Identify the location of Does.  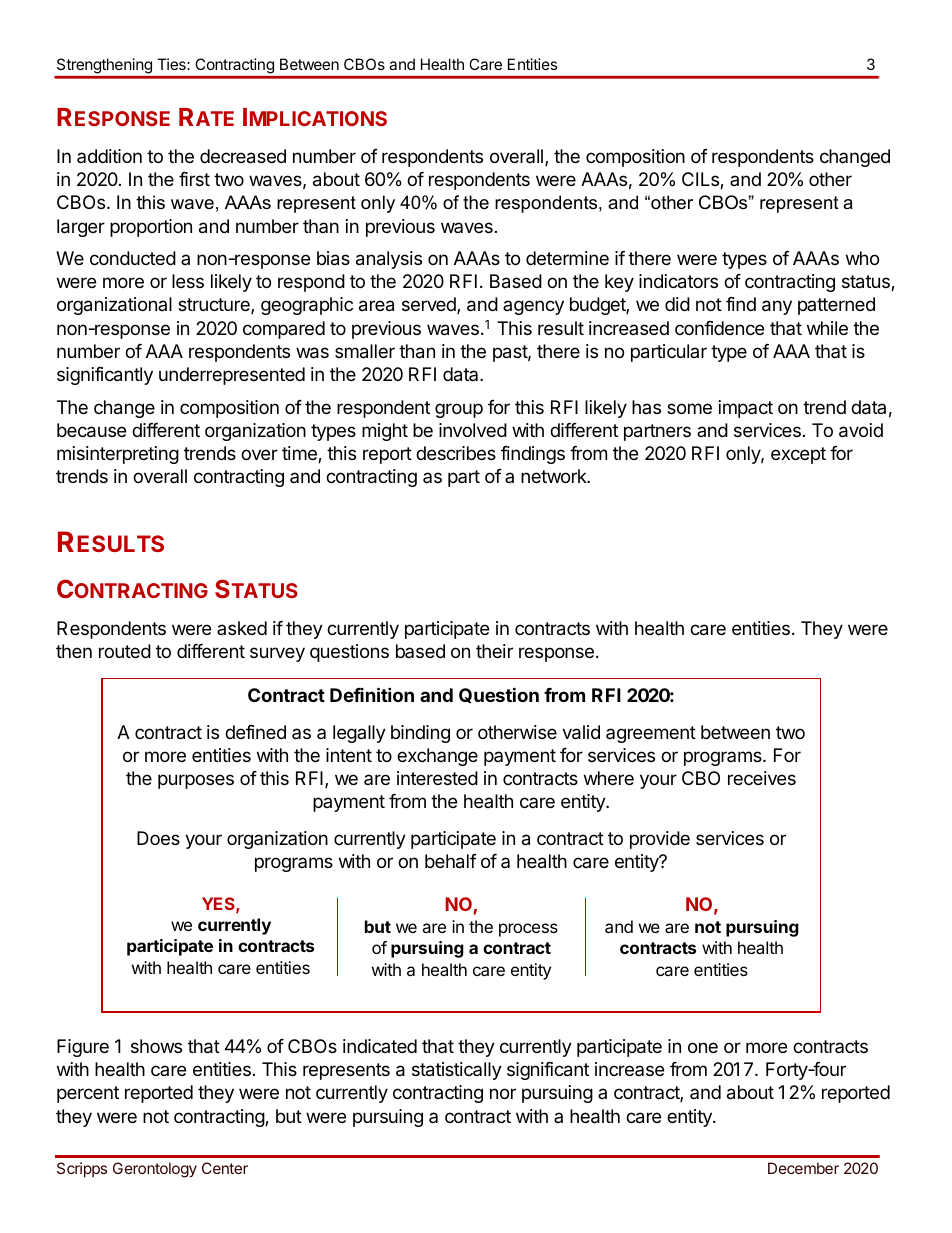
(158, 838).
